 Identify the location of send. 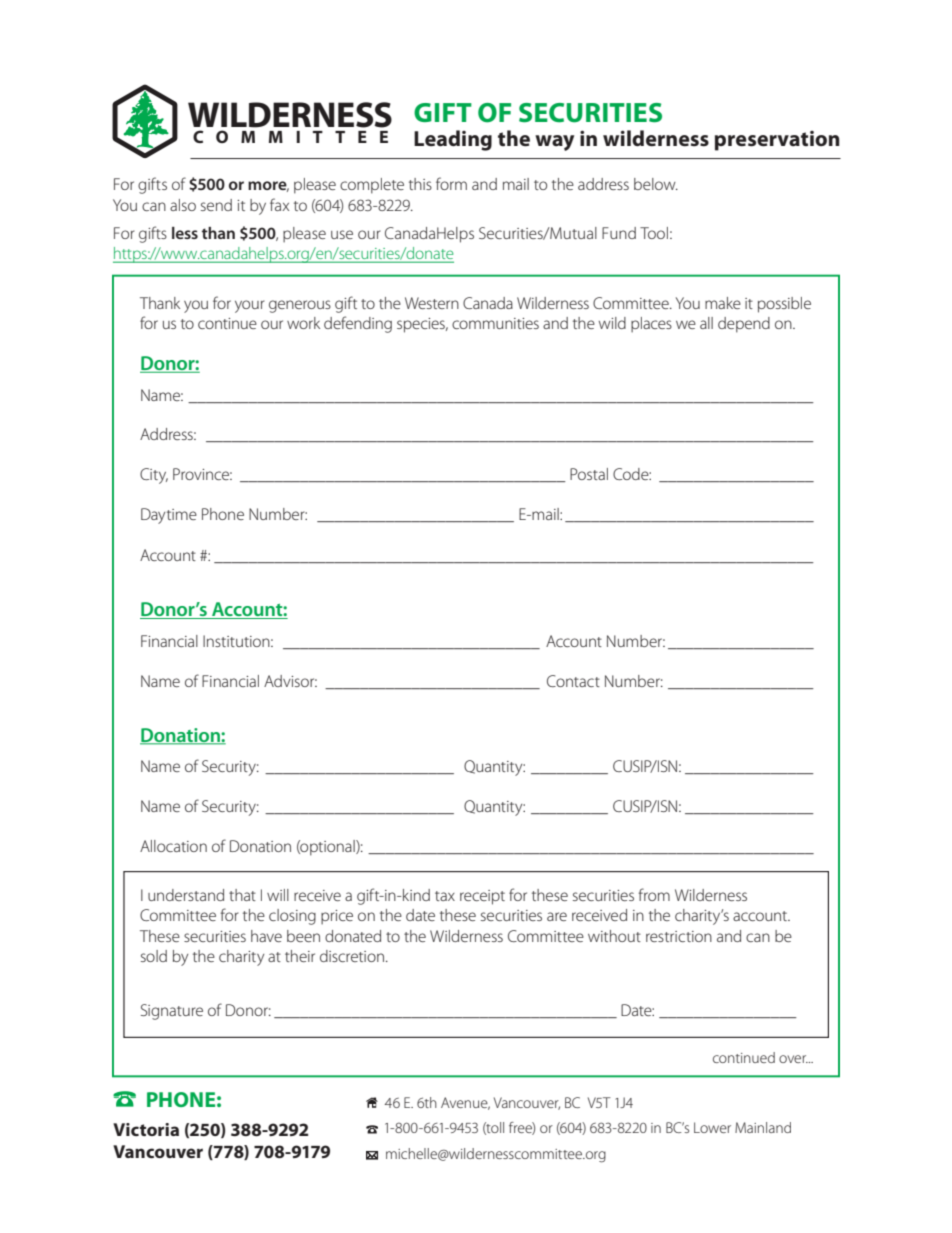
(216, 205).
